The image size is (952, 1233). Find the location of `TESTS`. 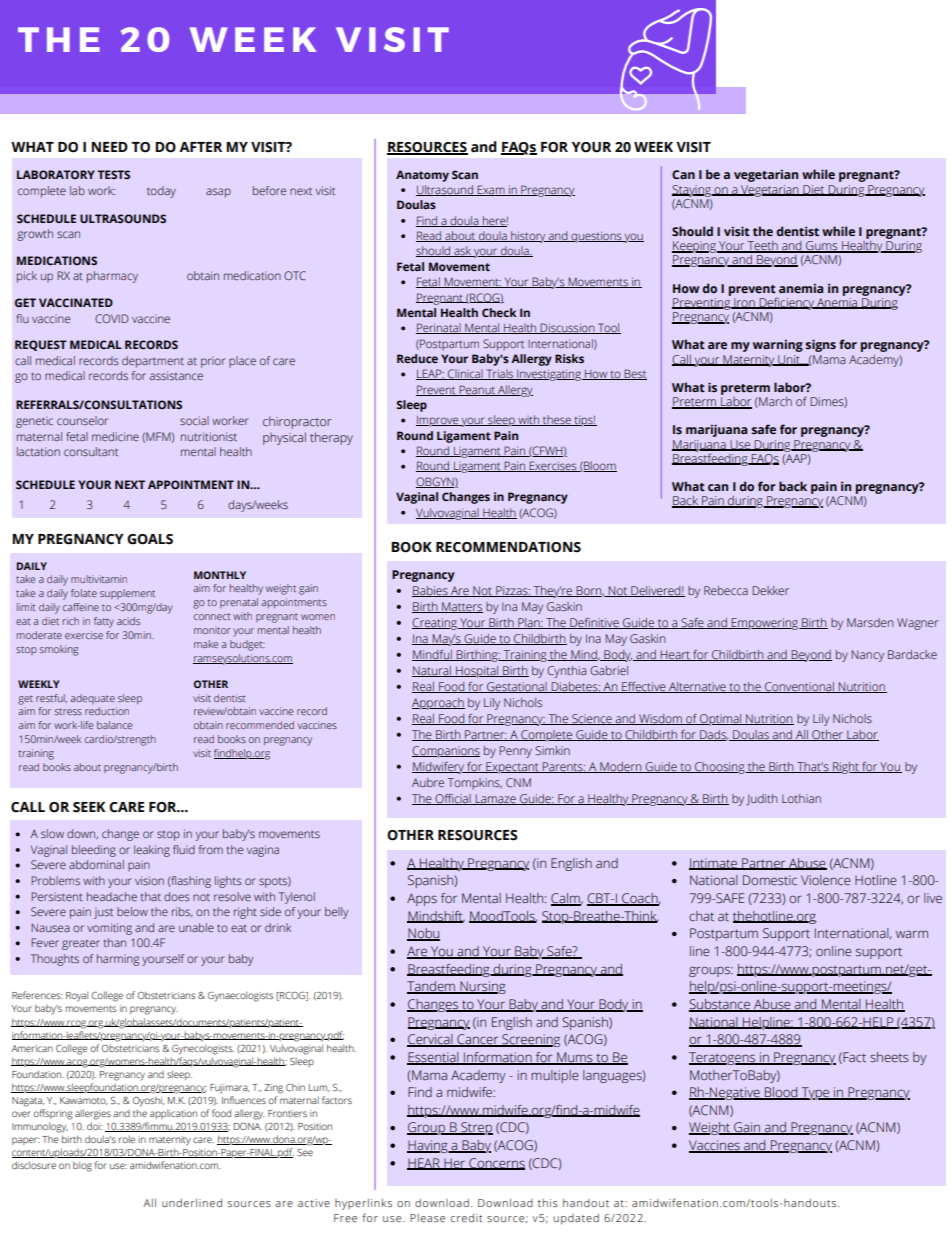

TESTS is located at coordinates (113, 174).
